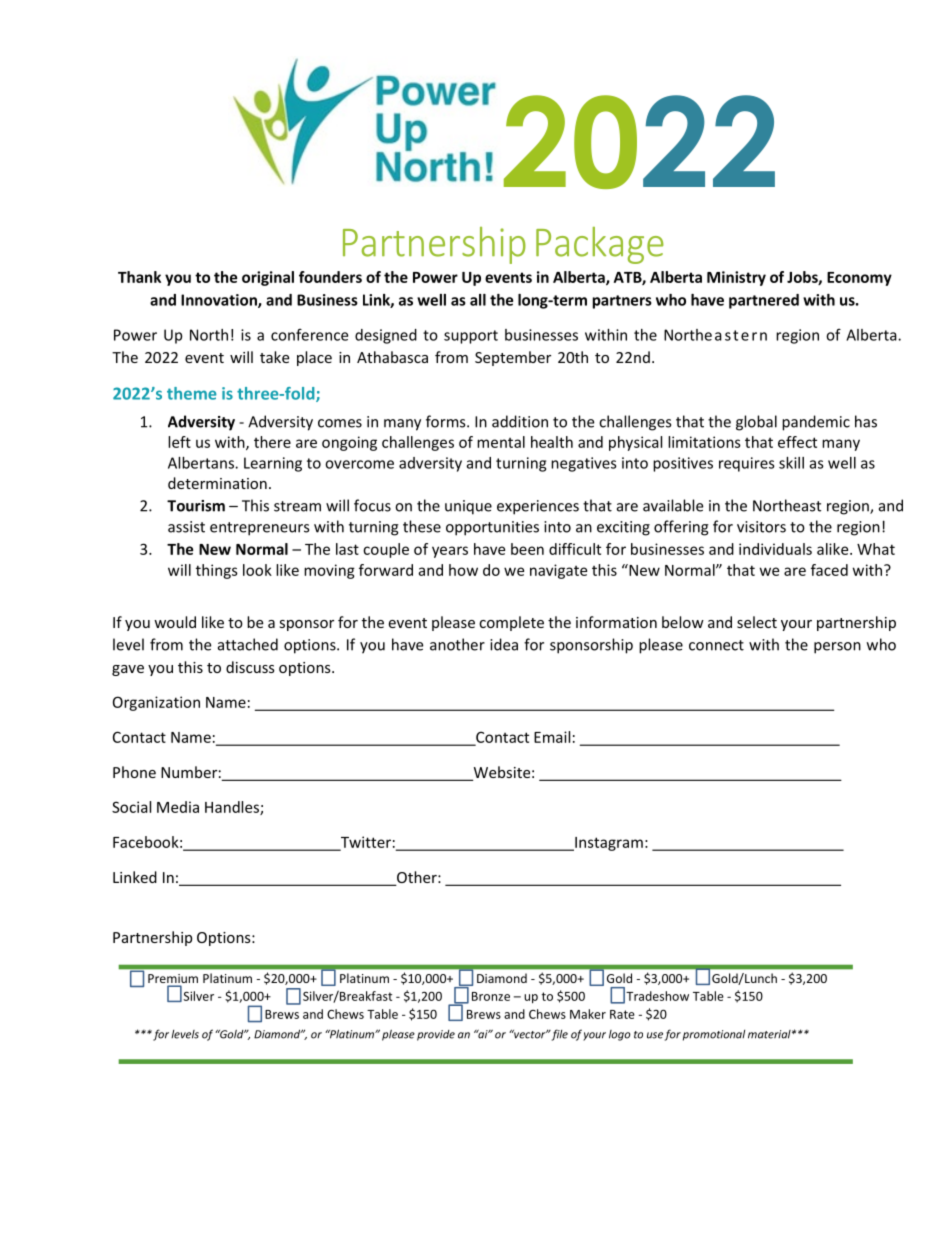  What do you see at coordinates (178, 807) in the screenshot?
I see `Media` at bounding box center [178, 807].
